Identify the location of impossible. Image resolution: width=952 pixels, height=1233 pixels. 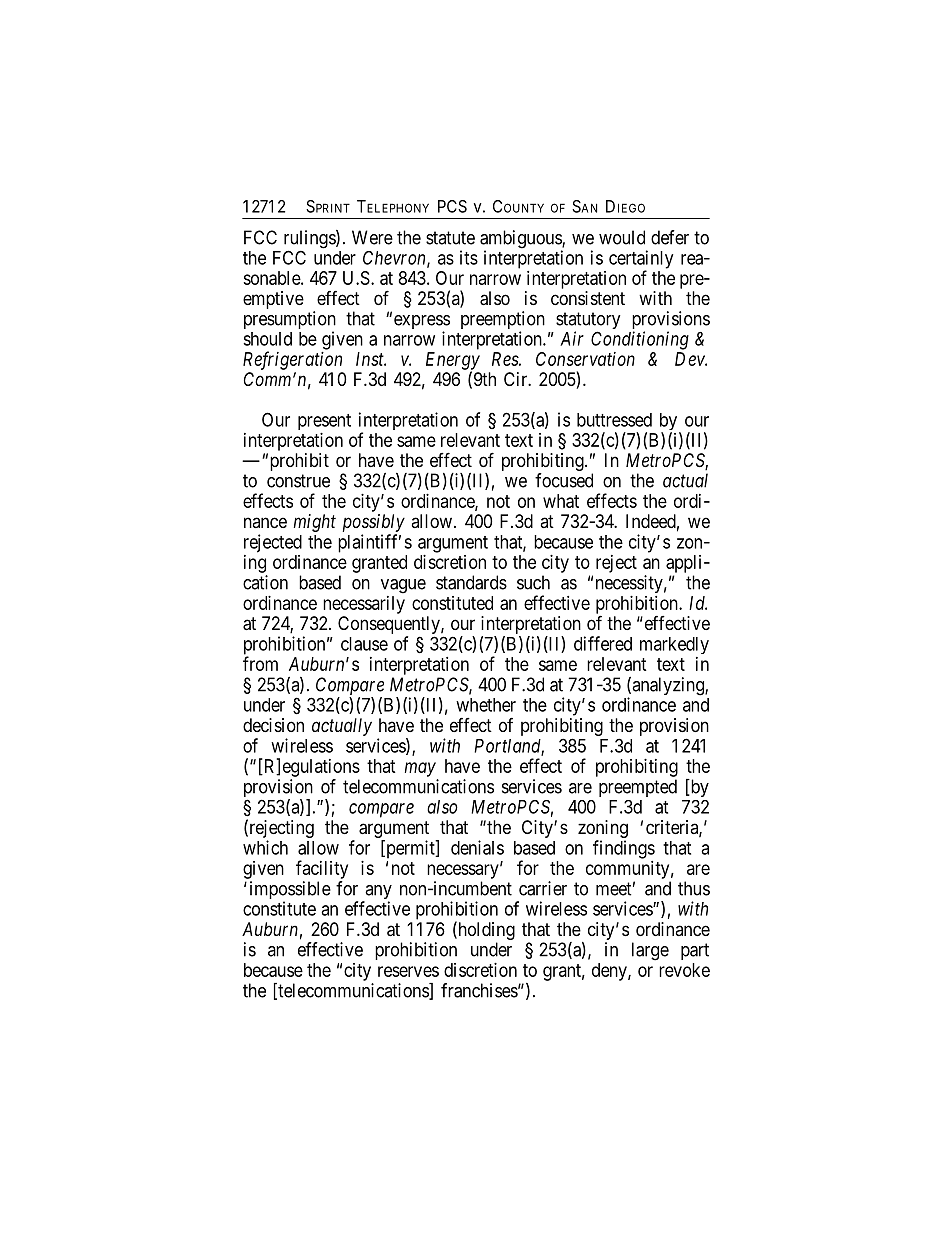
(290, 891).
